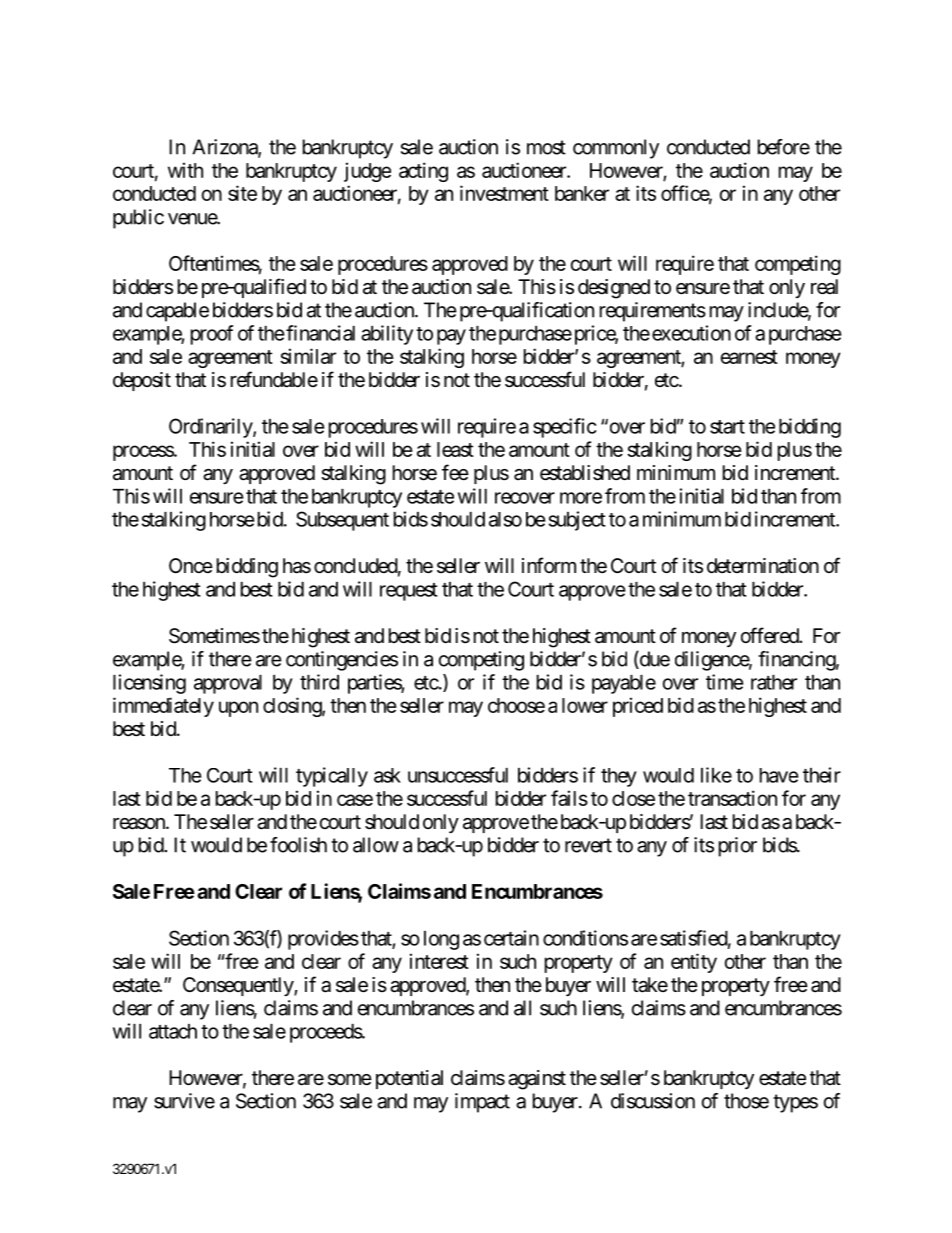 The image size is (952, 1233). What do you see at coordinates (582, 193) in the screenshot?
I see `banker` at bounding box center [582, 193].
